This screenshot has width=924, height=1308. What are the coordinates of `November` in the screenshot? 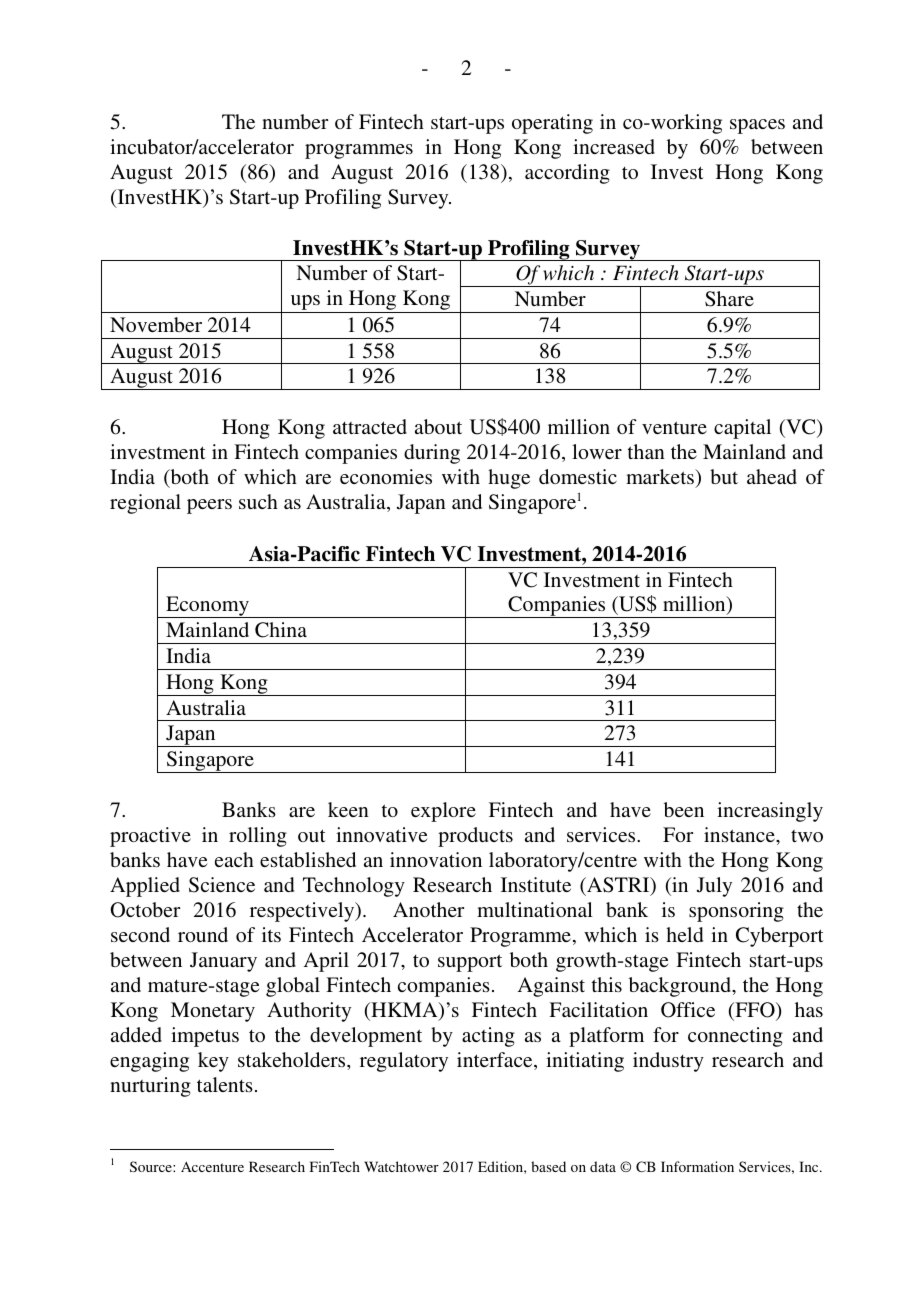 It's located at (156, 324).
